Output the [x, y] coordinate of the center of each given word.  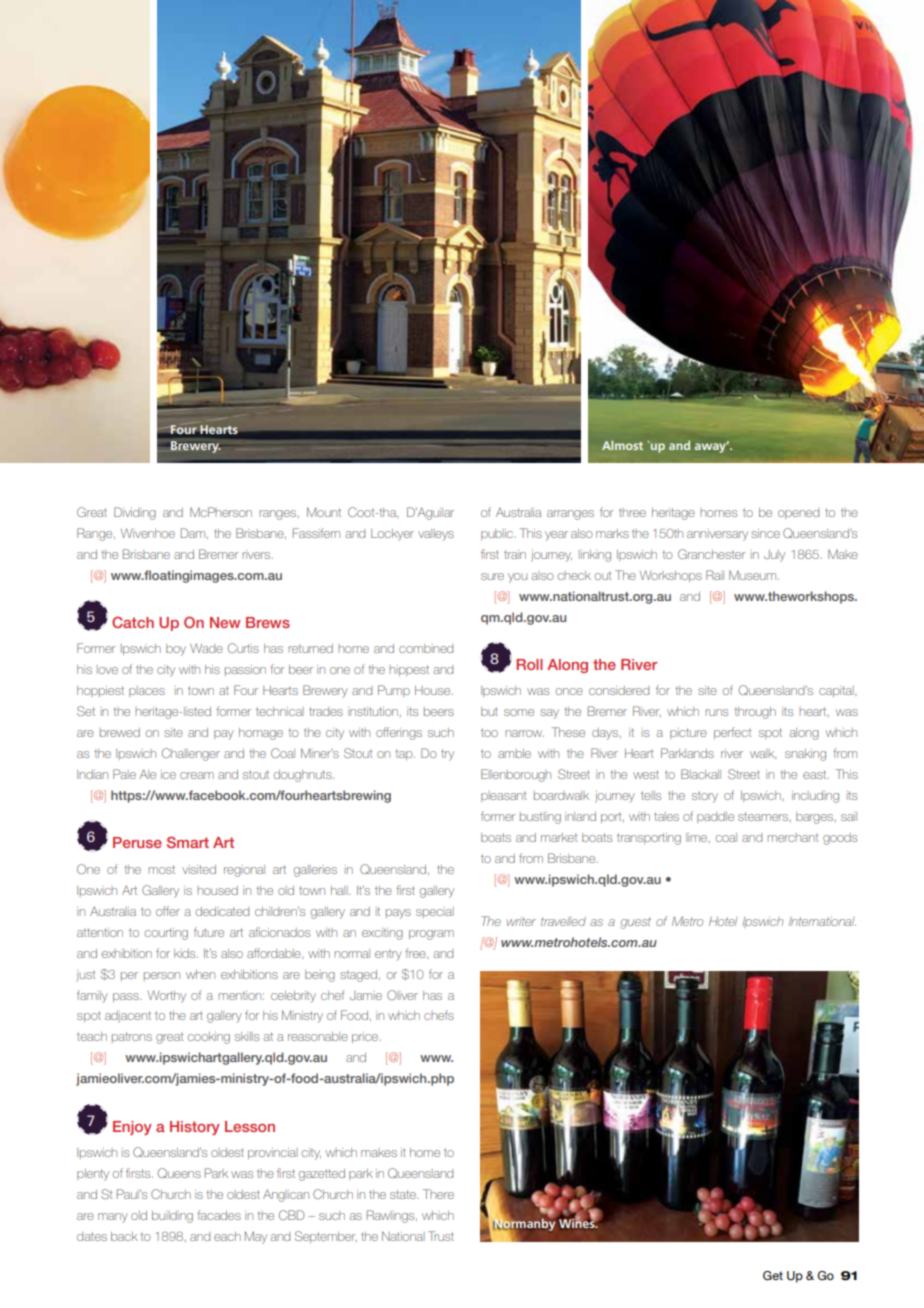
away [712, 447]
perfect [733, 733]
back [124, 1236]
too [489, 732]
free [416, 953]
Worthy [167, 996]
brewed [120, 732]
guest [635, 923]
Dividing [135, 513]
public [498, 534]
